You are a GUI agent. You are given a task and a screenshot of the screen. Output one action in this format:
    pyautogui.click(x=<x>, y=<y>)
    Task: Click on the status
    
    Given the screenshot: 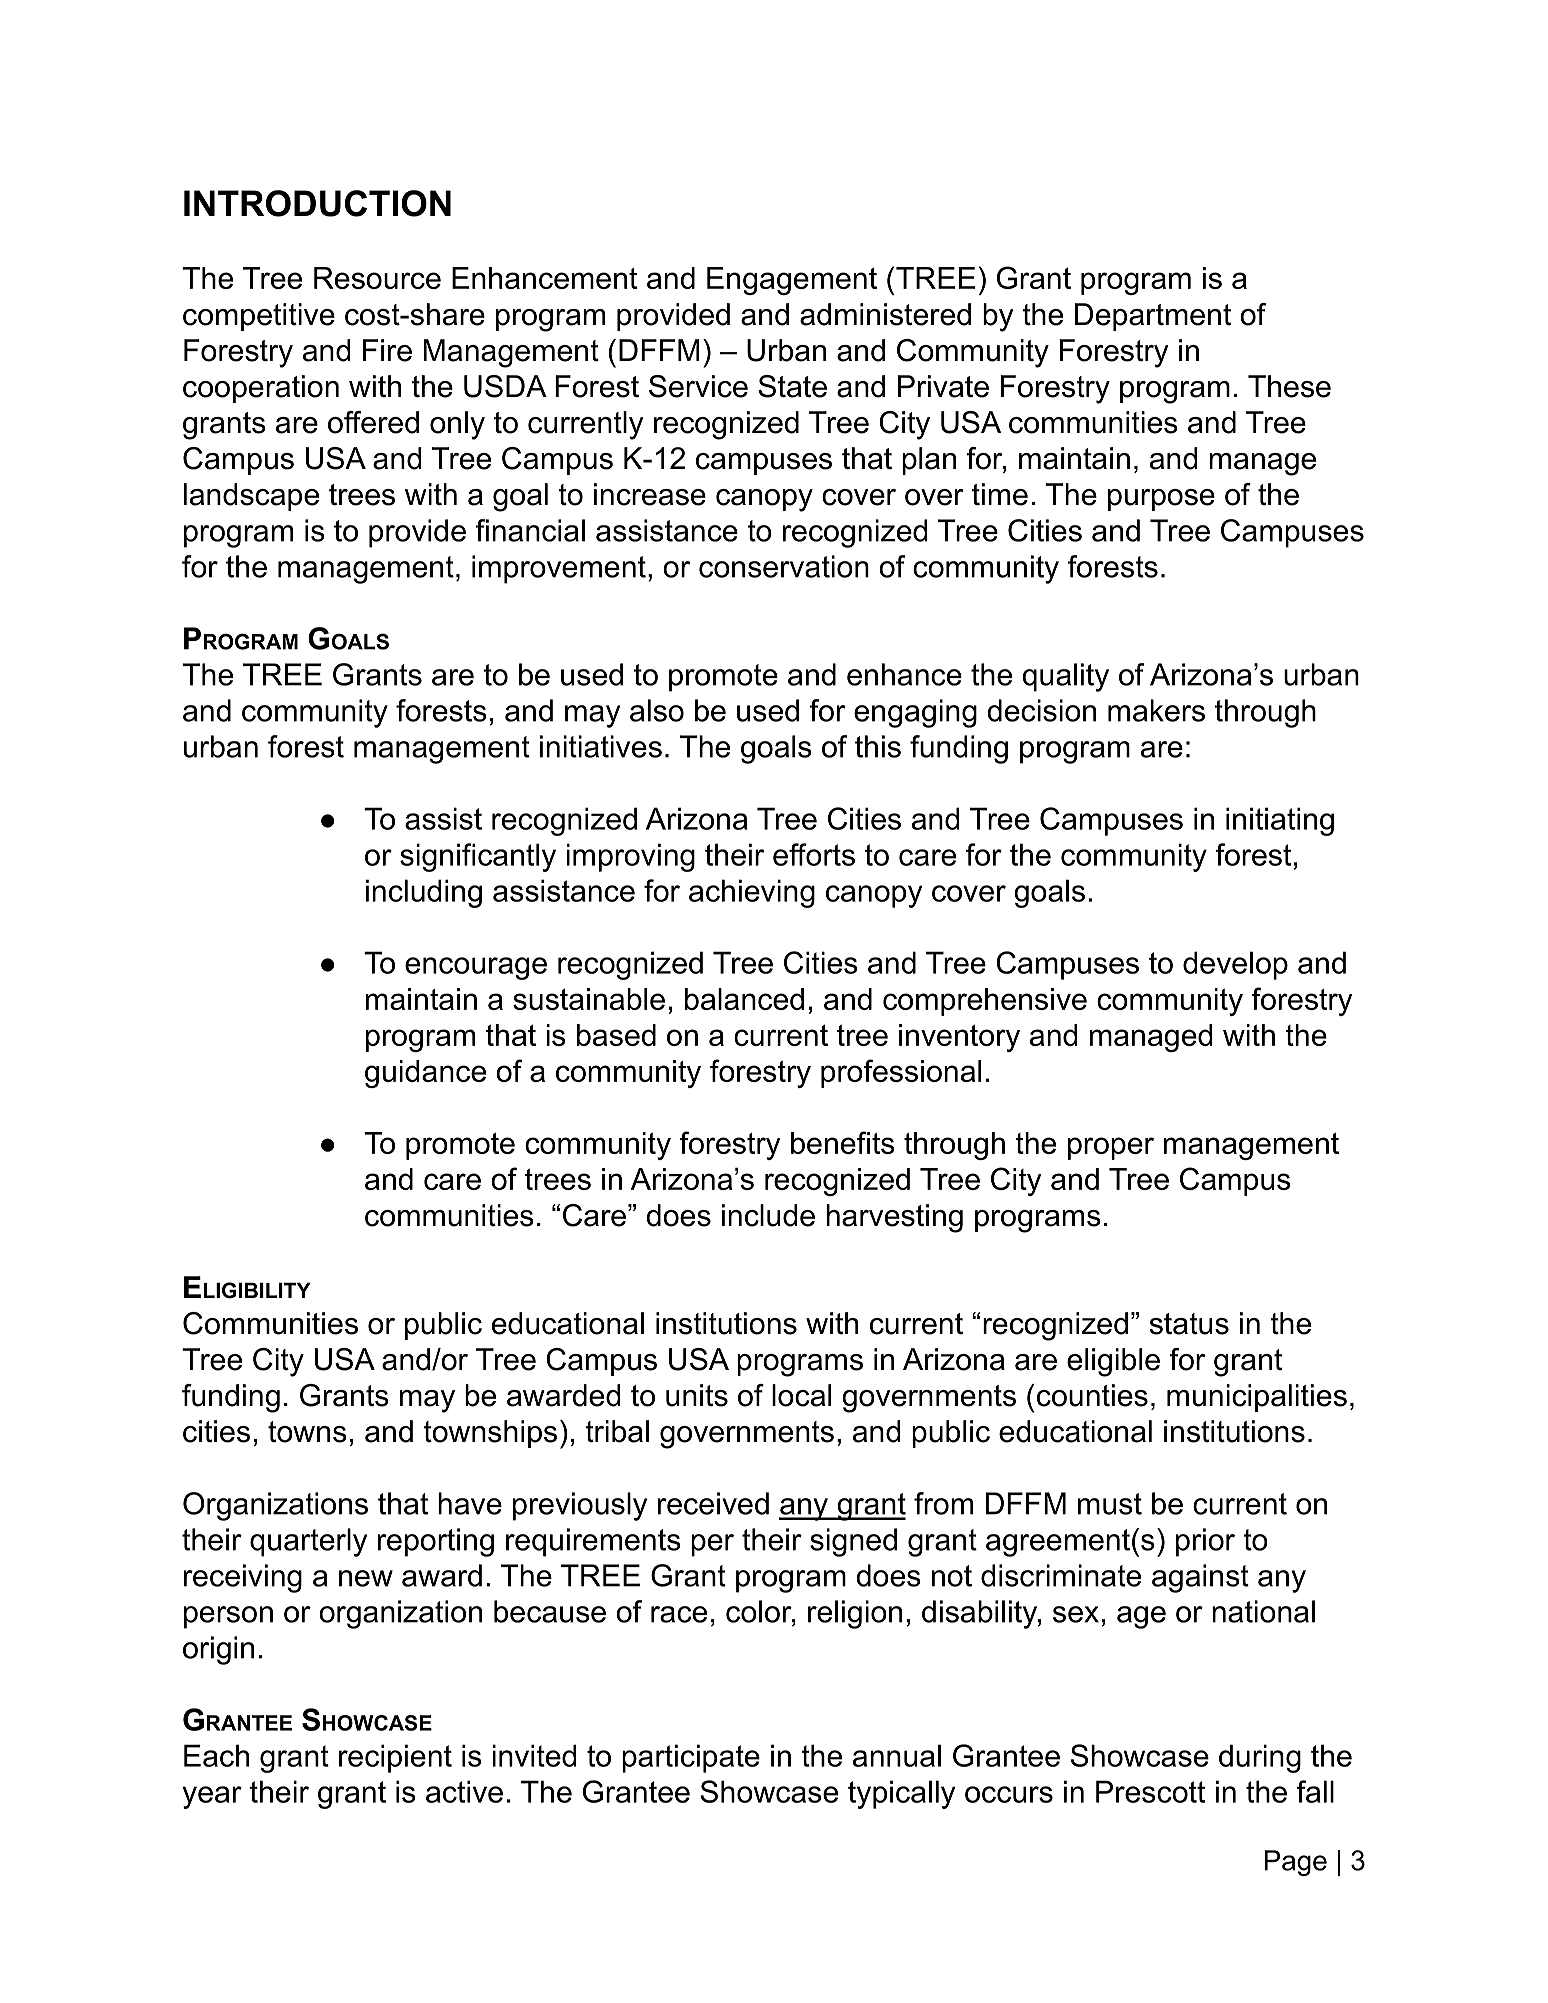 What is the action you would take?
    pyautogui.click(x=1189, y=1324)
